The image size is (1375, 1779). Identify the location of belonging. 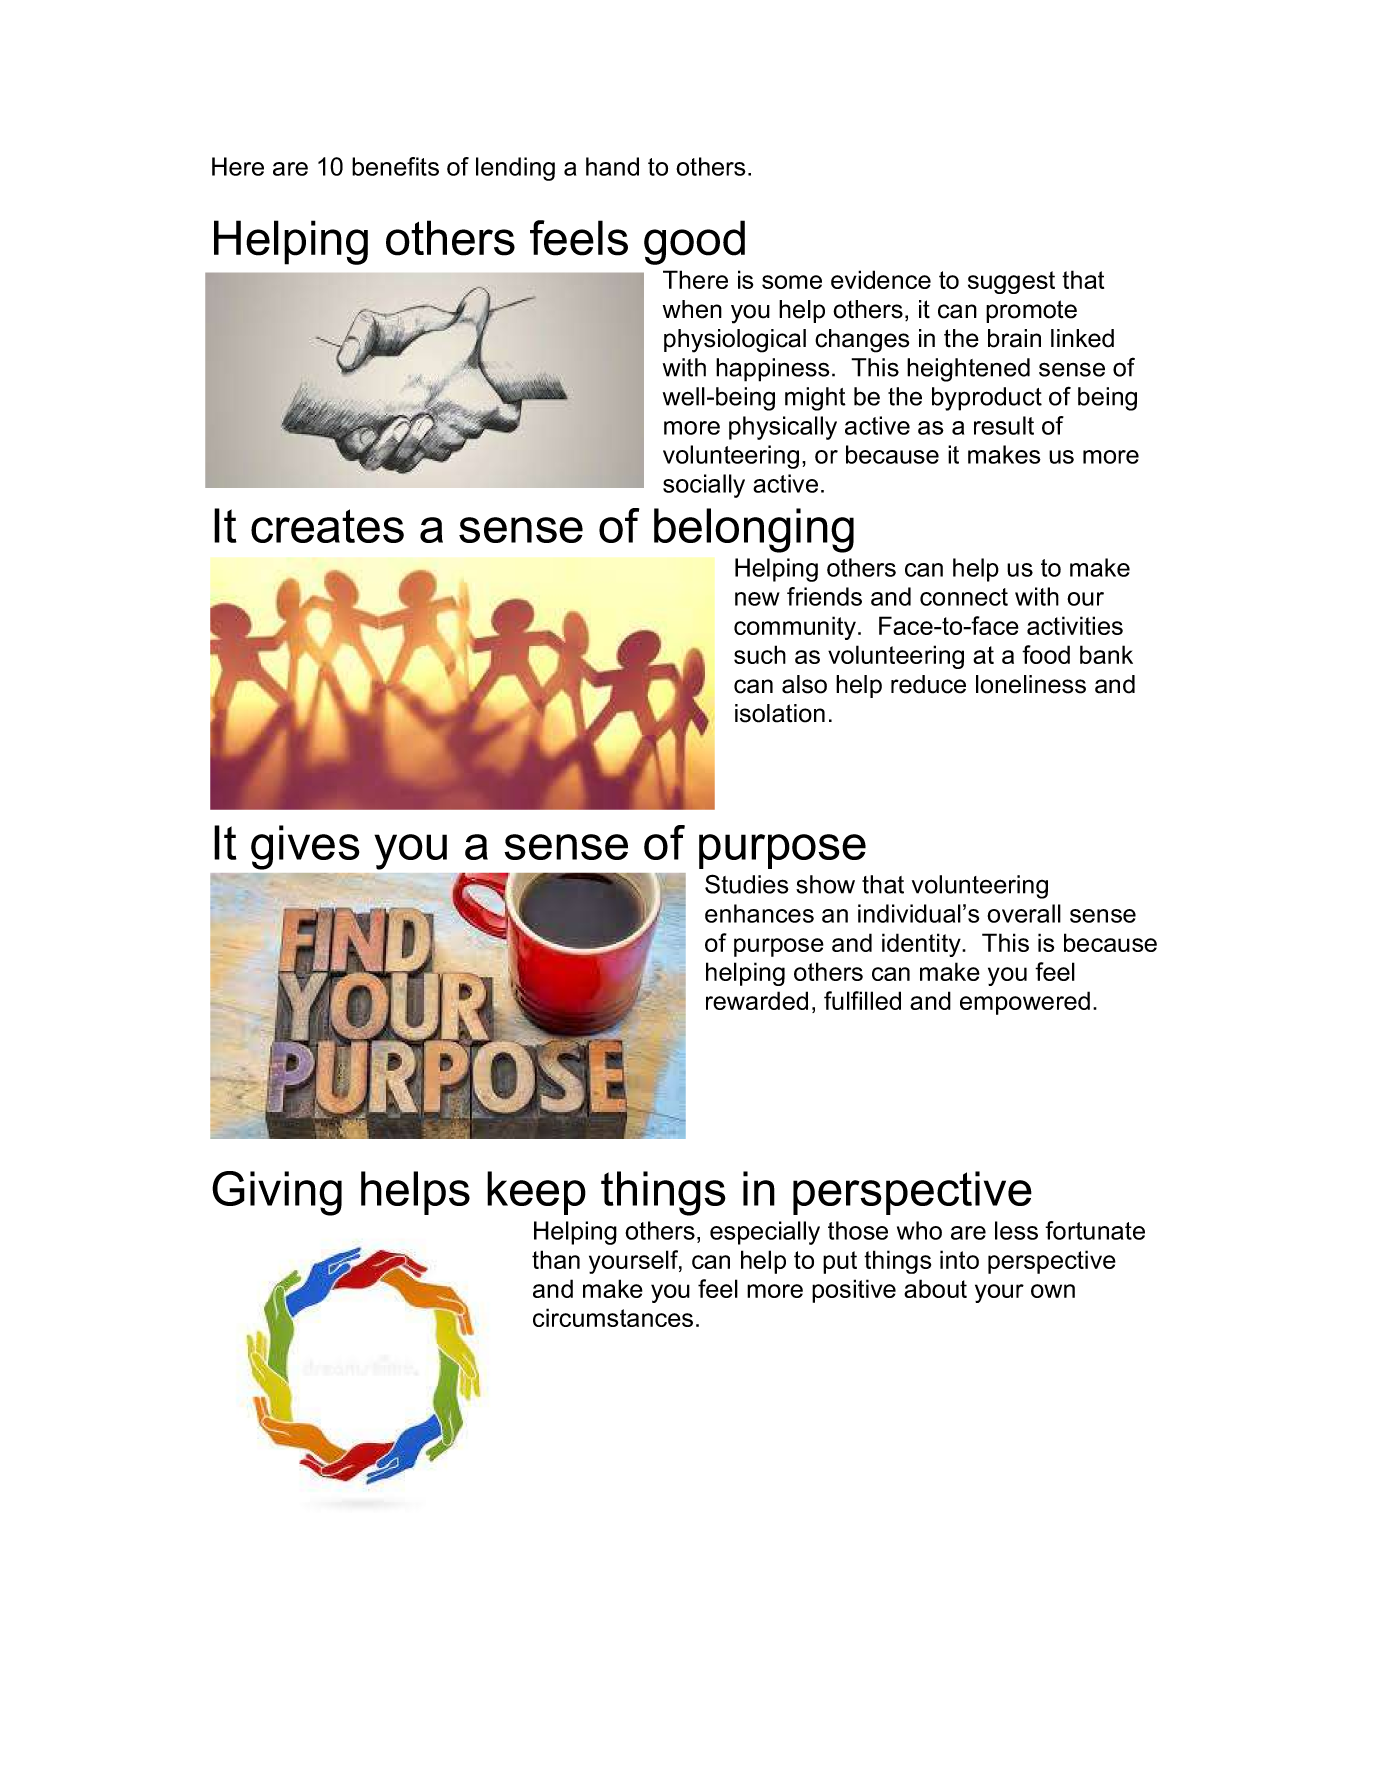
(754, 530).
